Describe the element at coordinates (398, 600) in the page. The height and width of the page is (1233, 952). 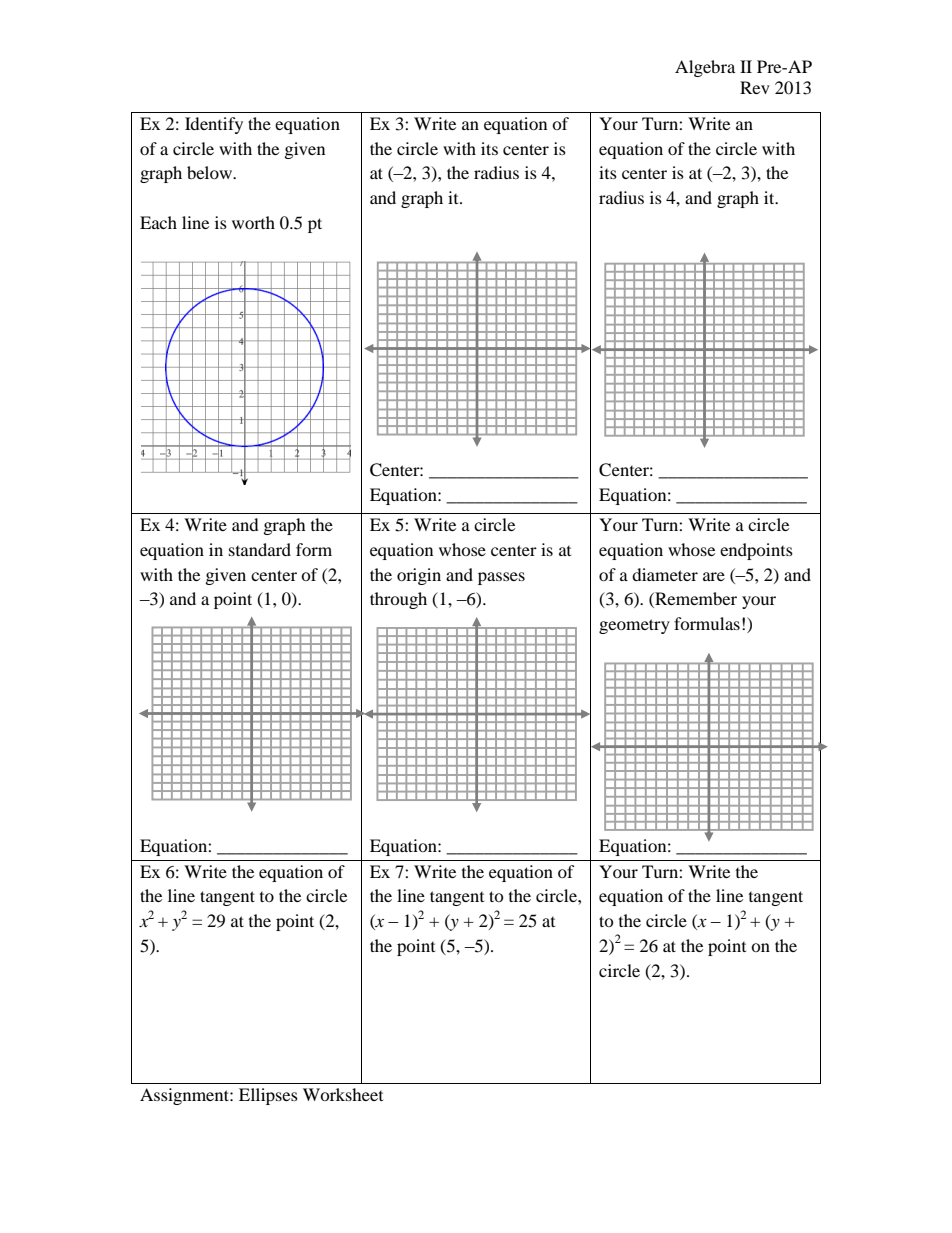
I see `through` at that location.
